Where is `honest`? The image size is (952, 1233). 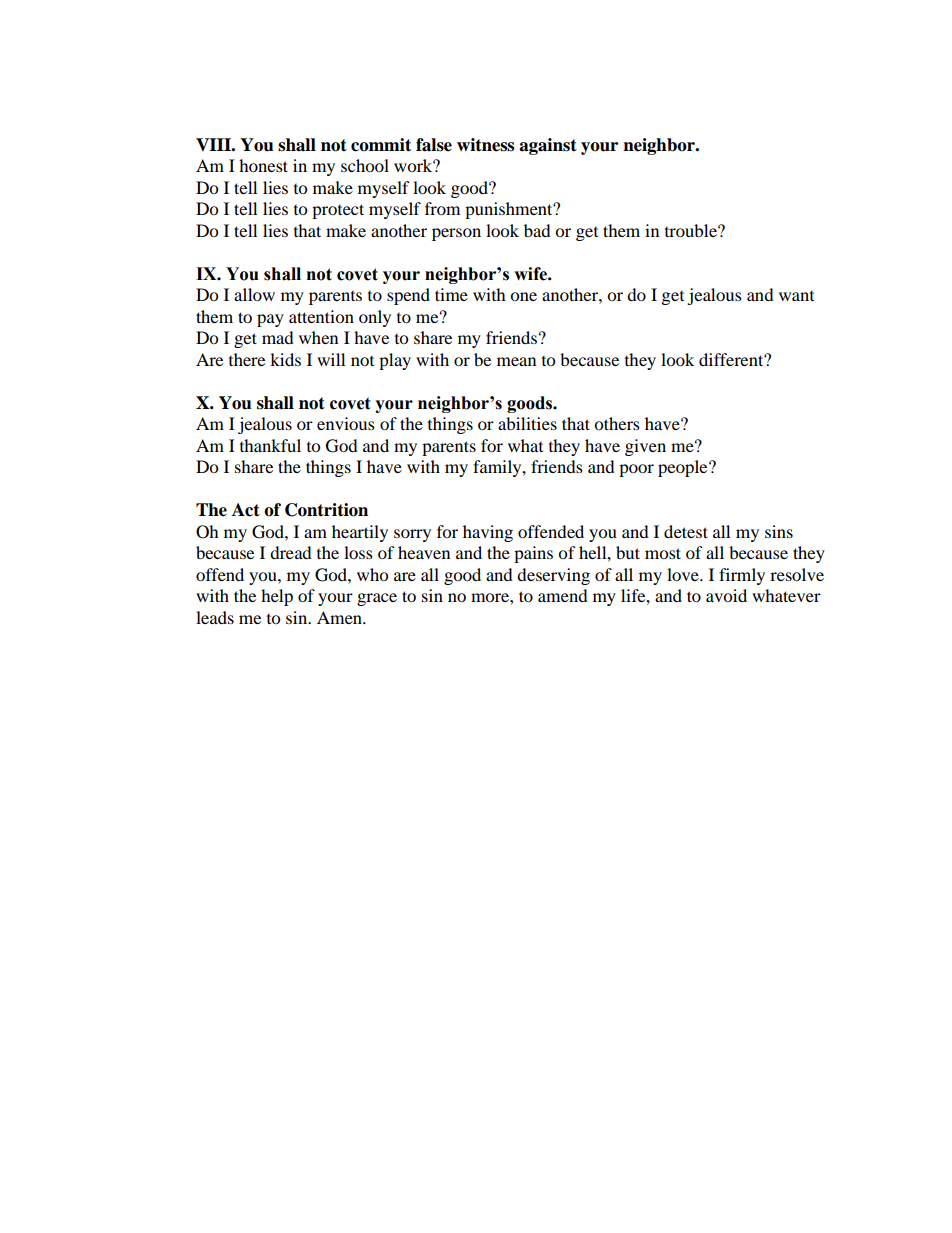
honest is located at coordinates (263, 165).
